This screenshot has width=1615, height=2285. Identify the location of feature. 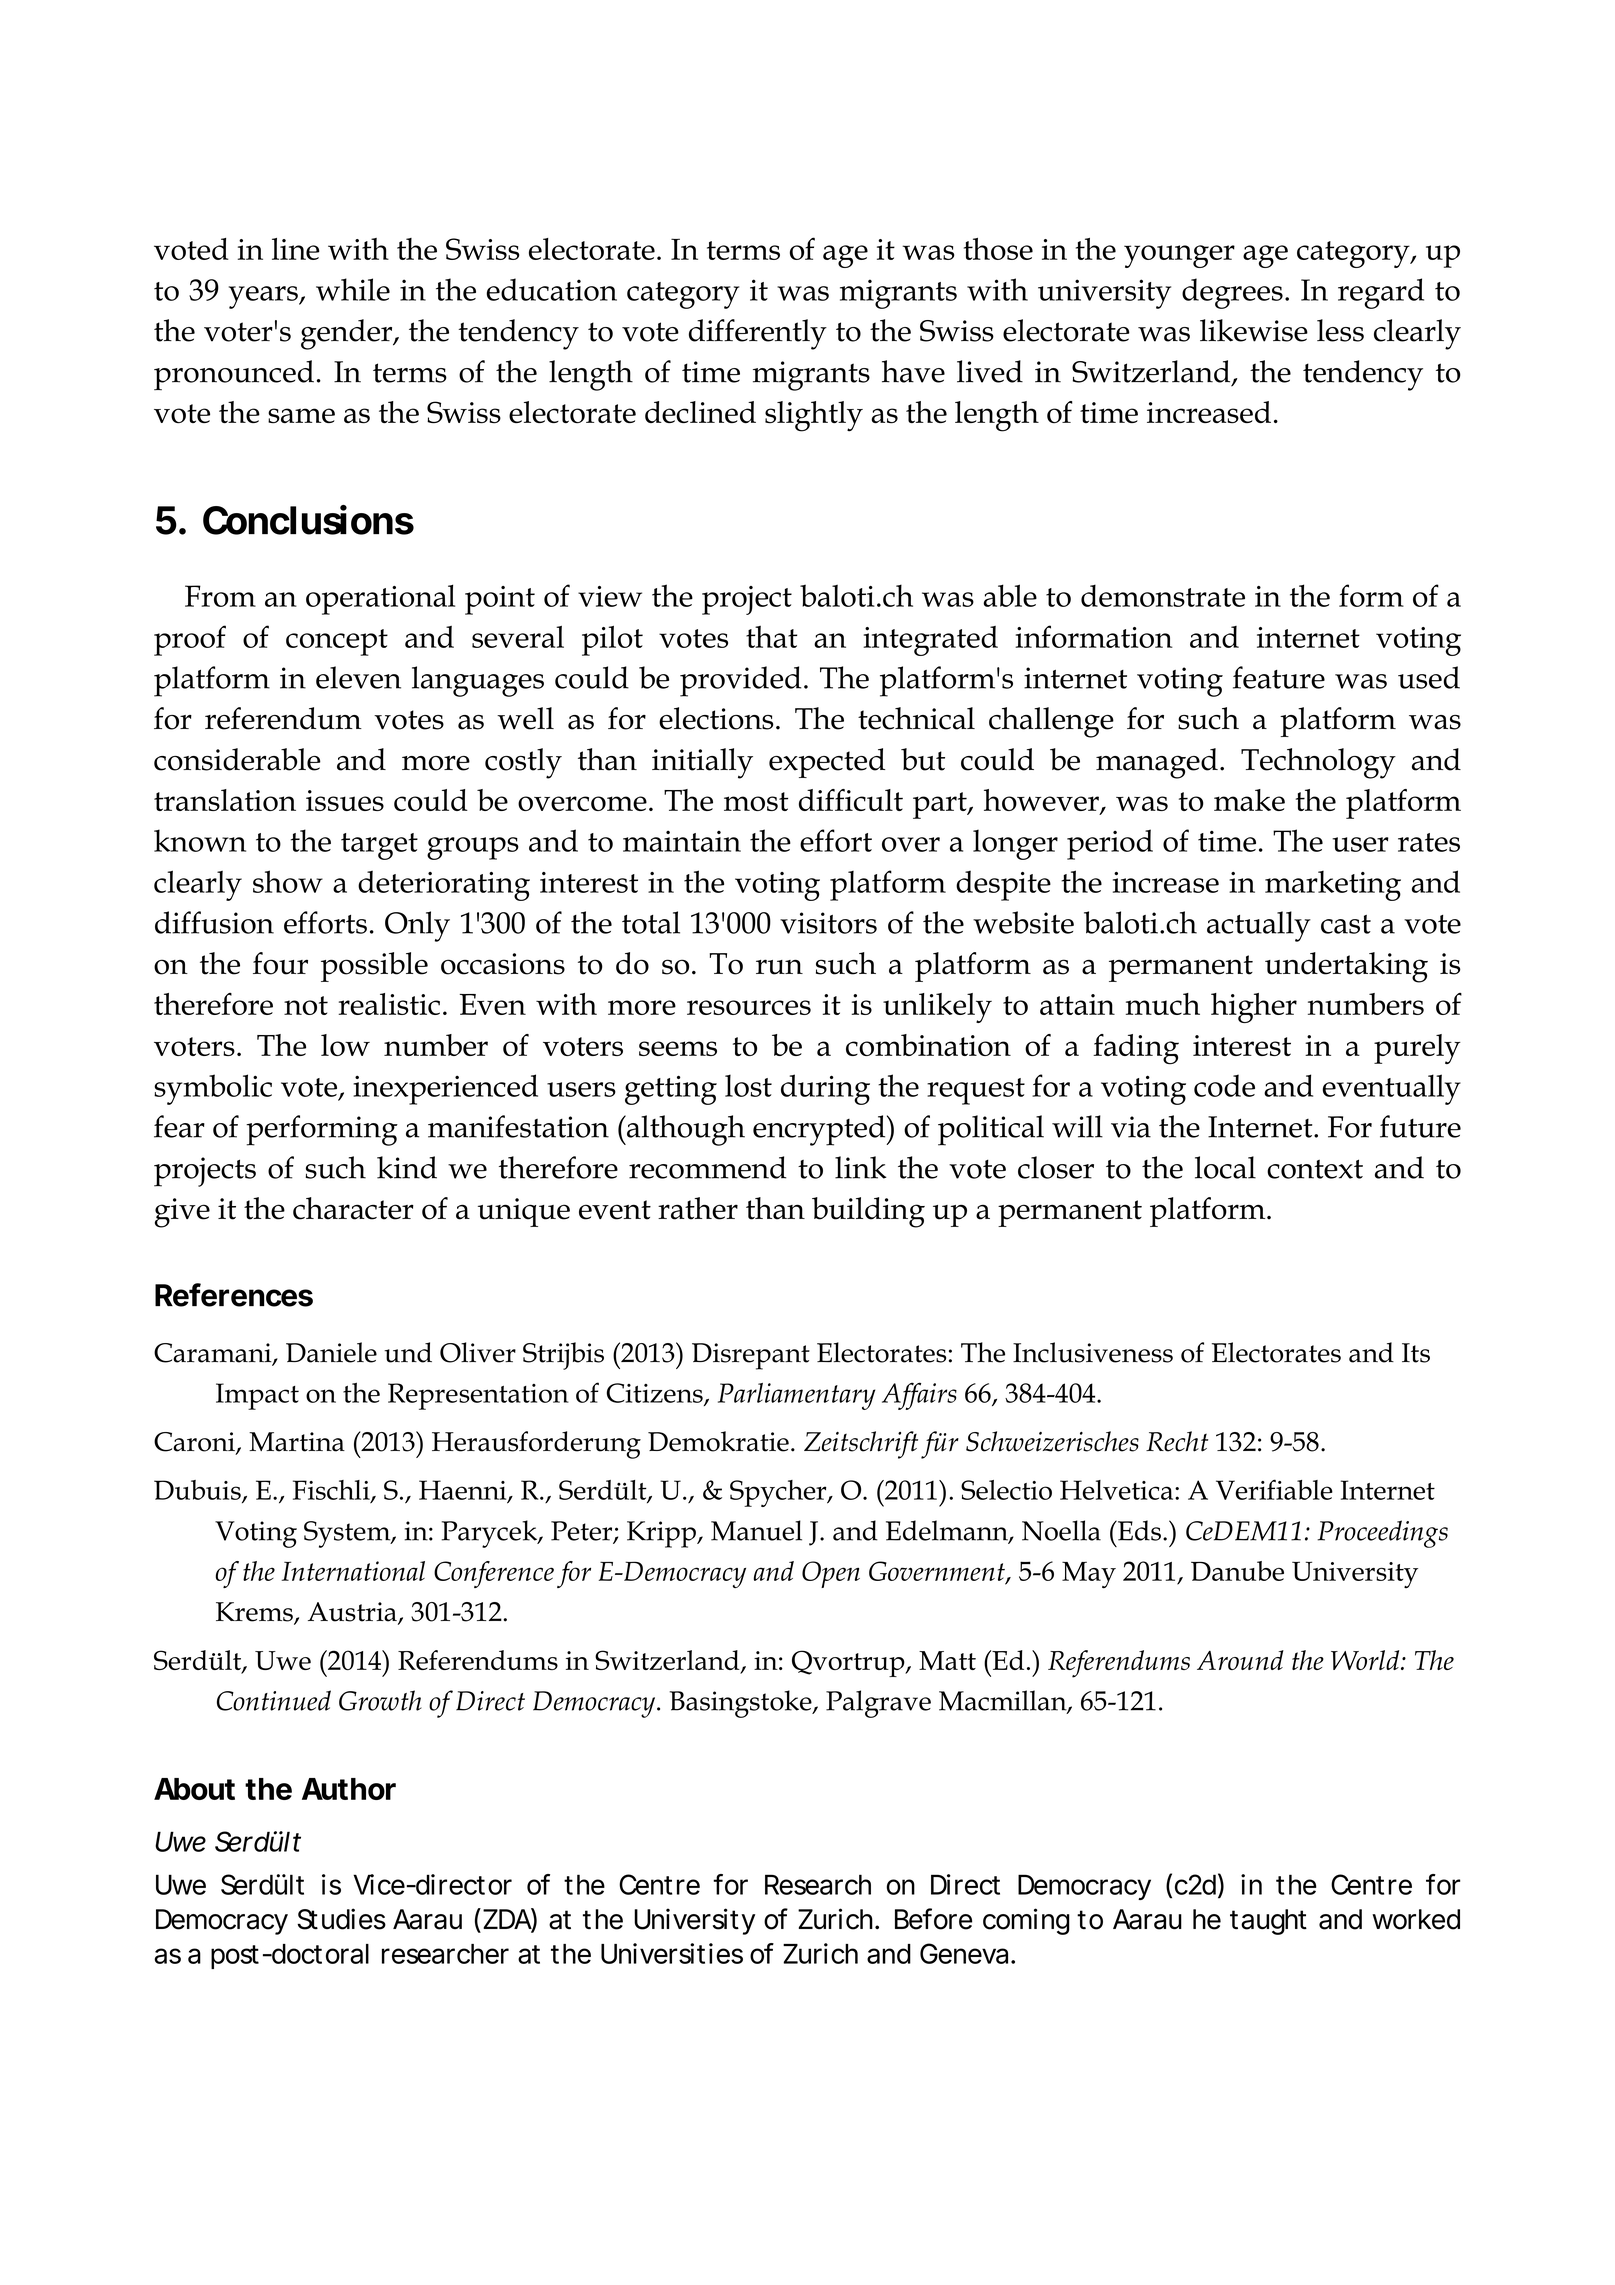
(1279, 677).
